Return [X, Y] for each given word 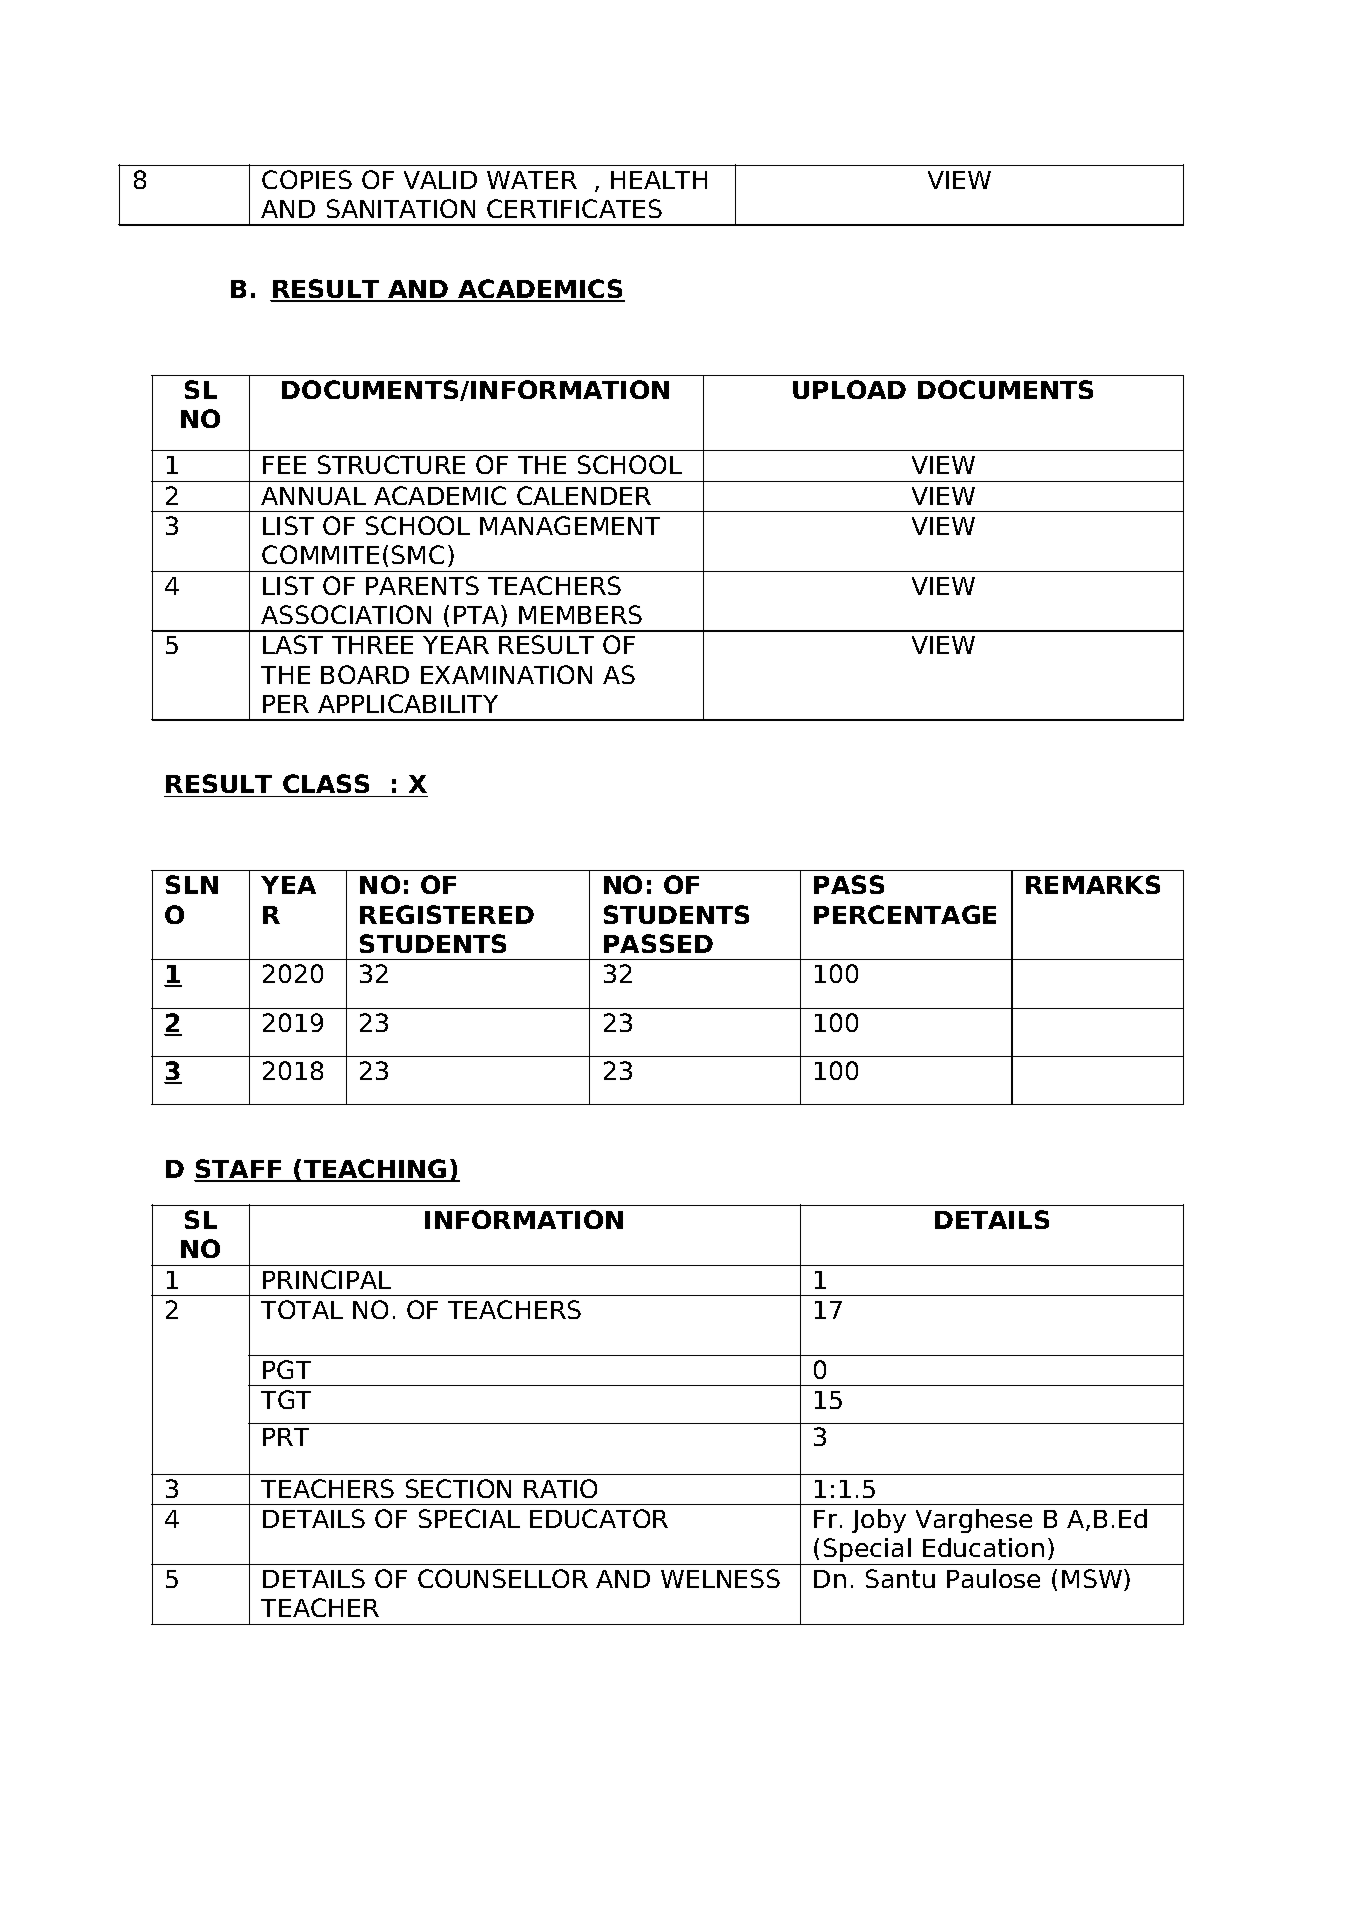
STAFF [239, 1170]
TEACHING [375, 1170]
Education [983, 1547]
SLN [192, 884]
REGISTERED [447, 914]
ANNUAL [313, 496]
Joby [879, 1521]
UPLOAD [849, 389]
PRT [286, 1437]
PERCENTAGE [905, 914]
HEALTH [659, 180]
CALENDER [584, 495]
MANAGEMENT [570, 525]
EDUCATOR [599, 1518]
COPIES [307, 179]
